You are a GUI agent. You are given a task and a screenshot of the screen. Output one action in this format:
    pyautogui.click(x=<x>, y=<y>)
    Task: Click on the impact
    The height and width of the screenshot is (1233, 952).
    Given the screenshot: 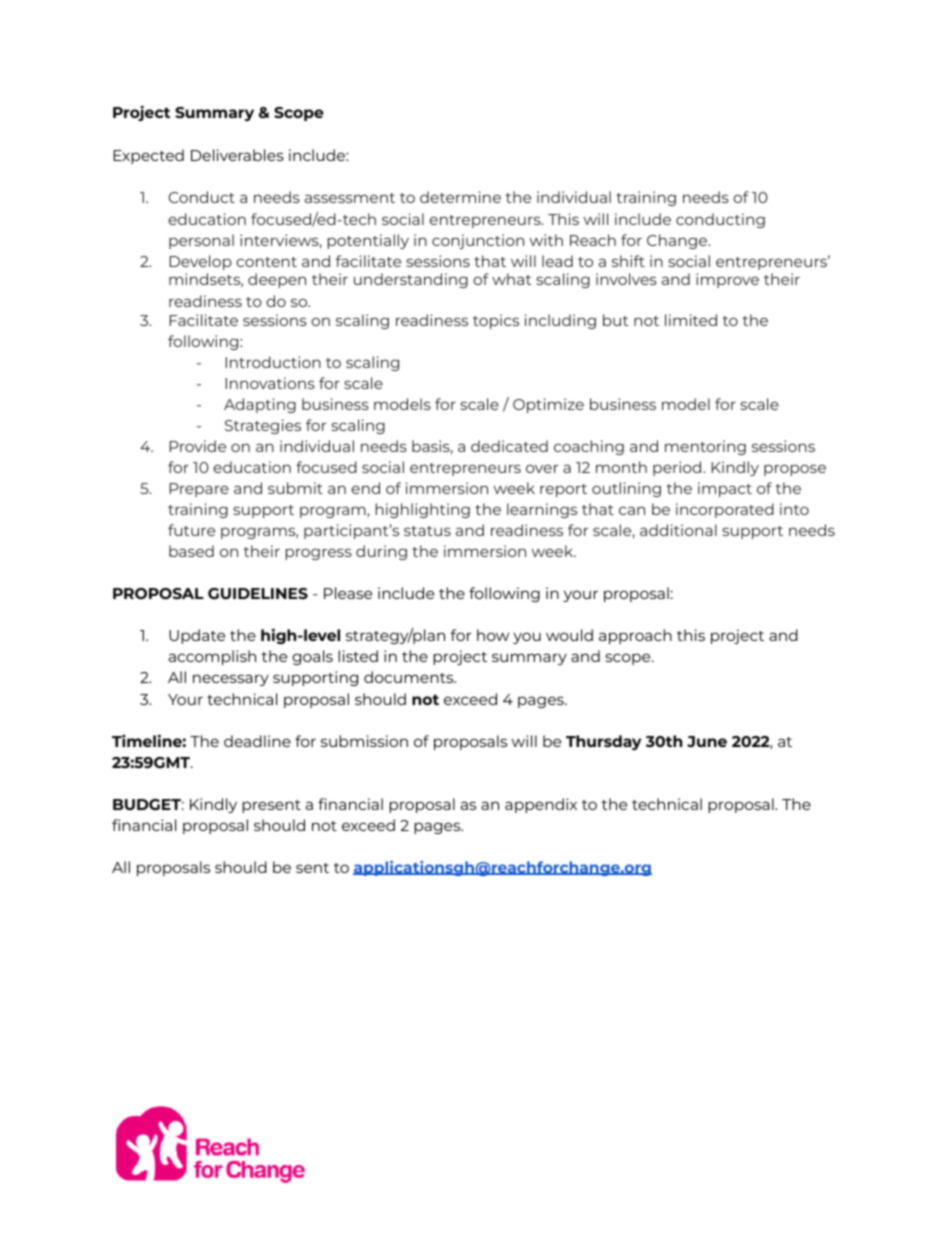 What is the action you would take?
    pyautogui.click(x=725, y=489)
